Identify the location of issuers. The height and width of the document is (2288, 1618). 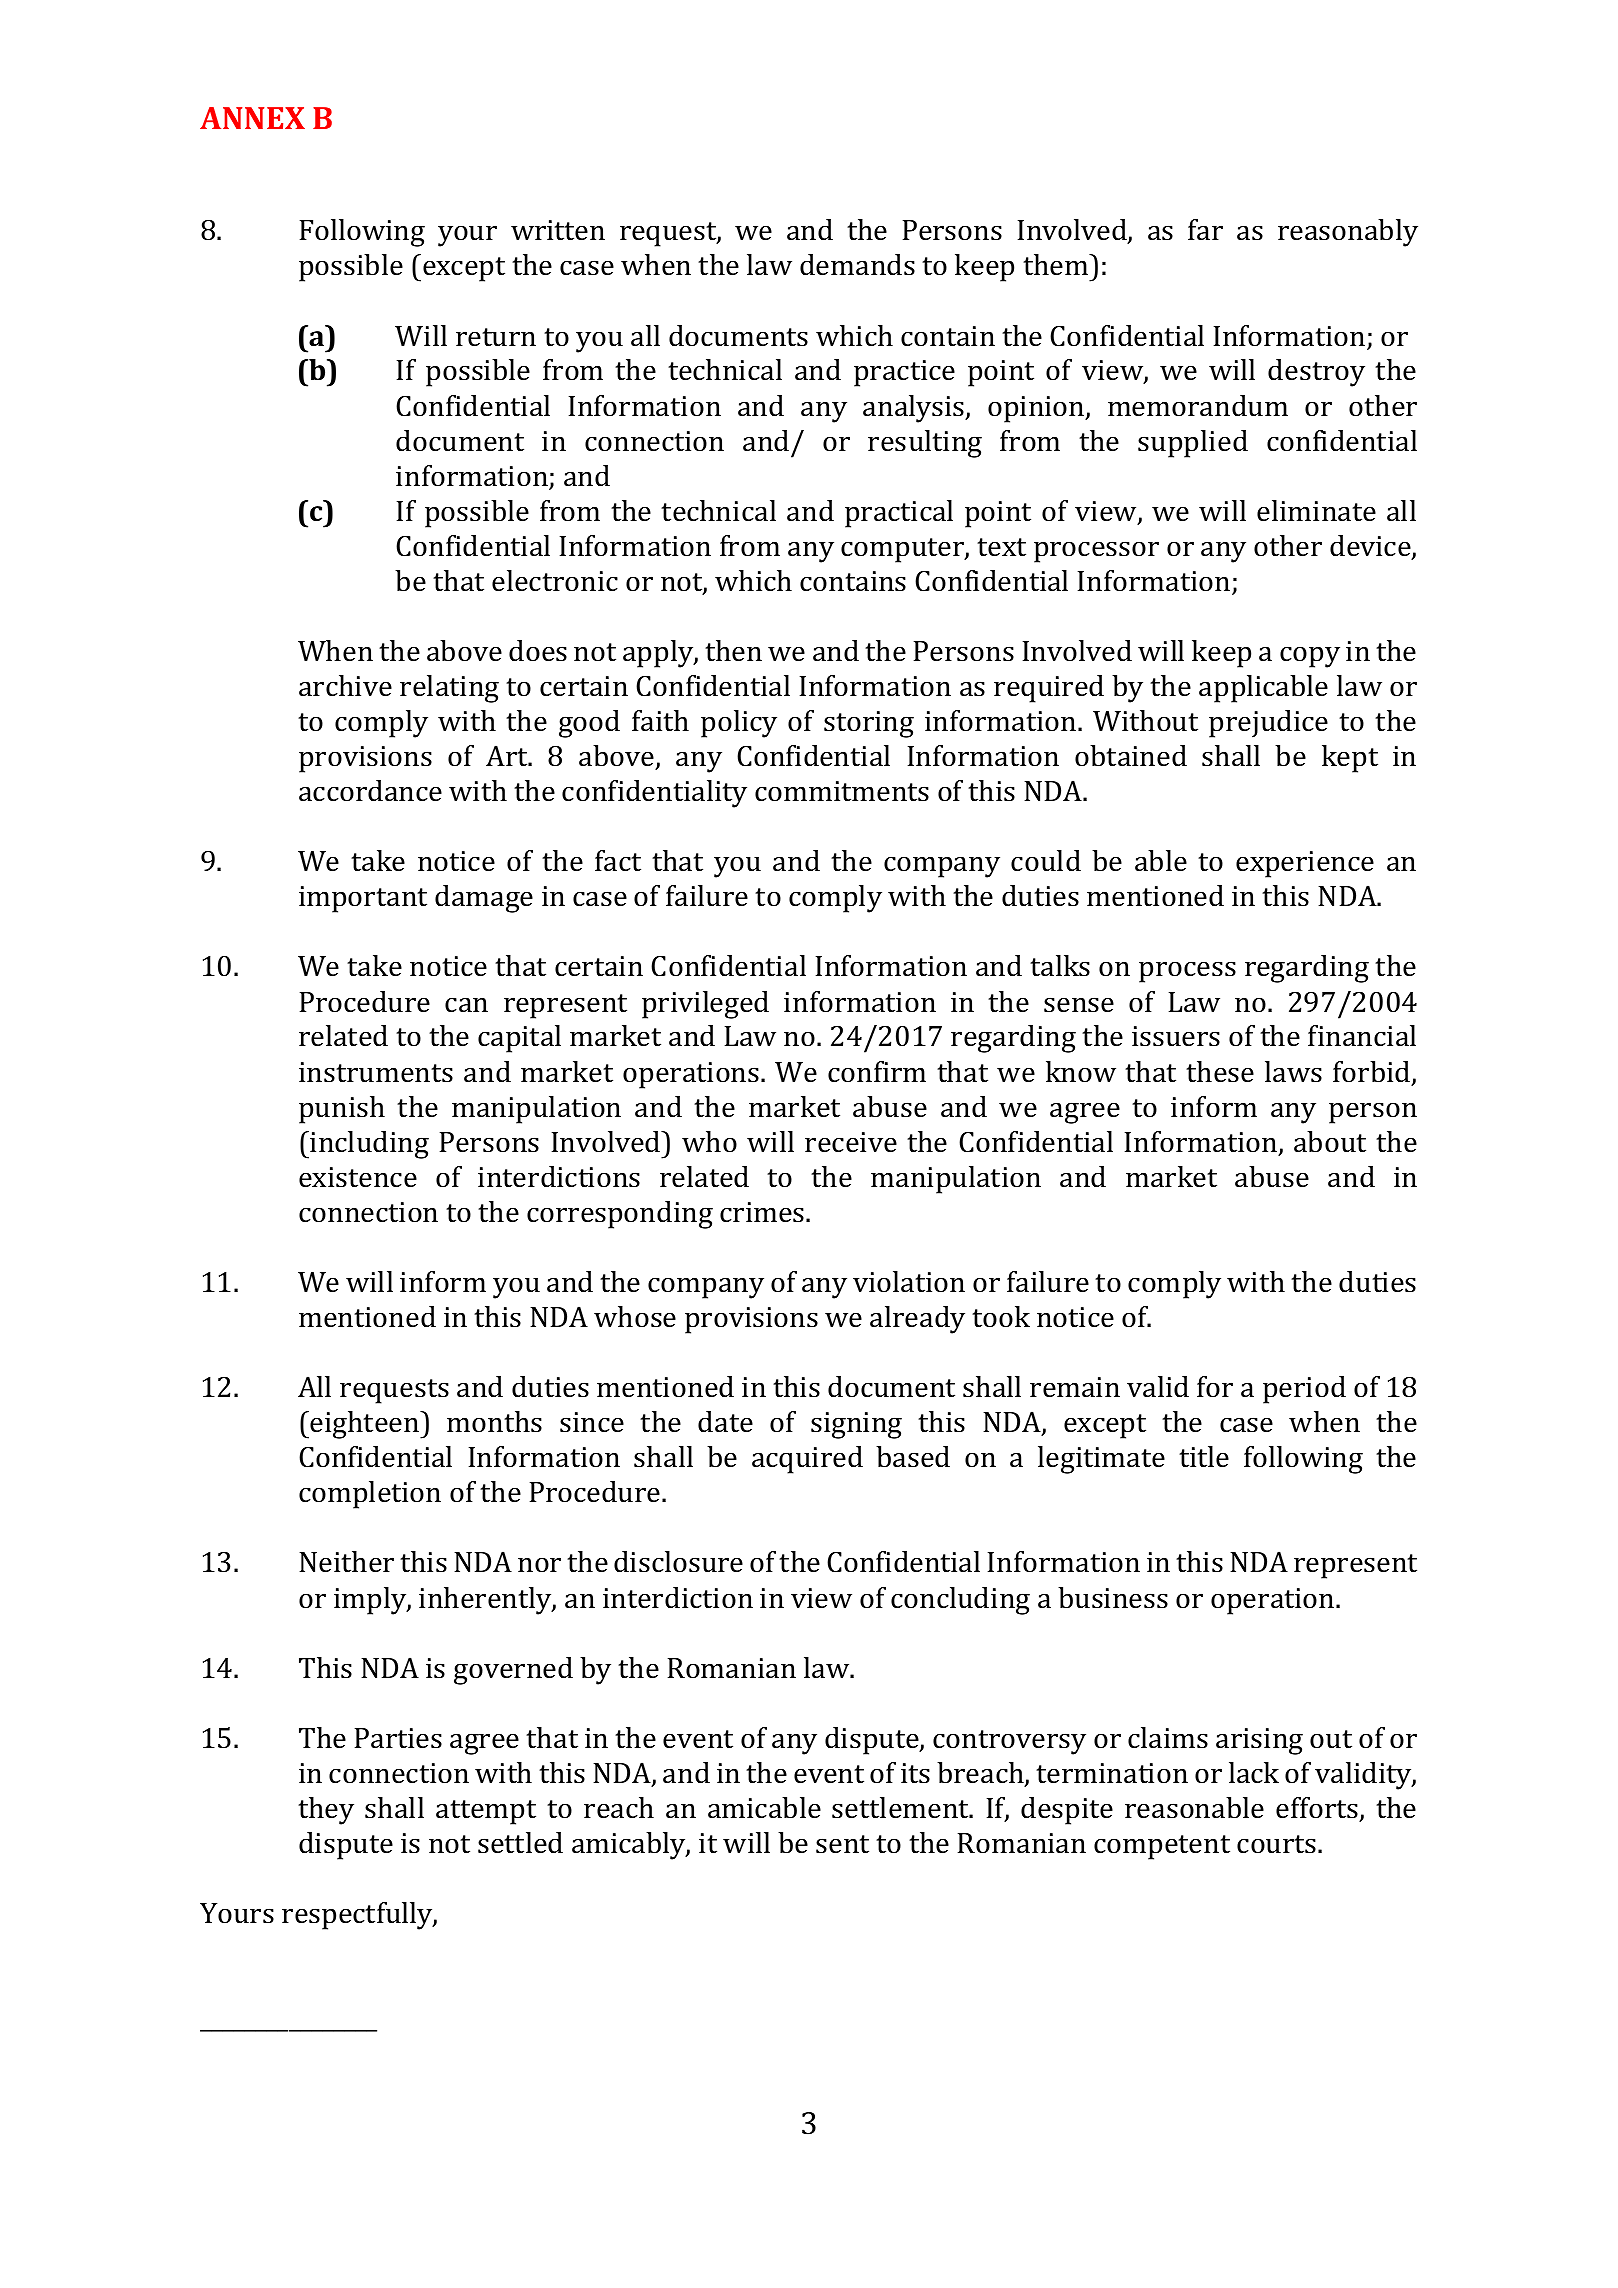
(1176, 1036).
